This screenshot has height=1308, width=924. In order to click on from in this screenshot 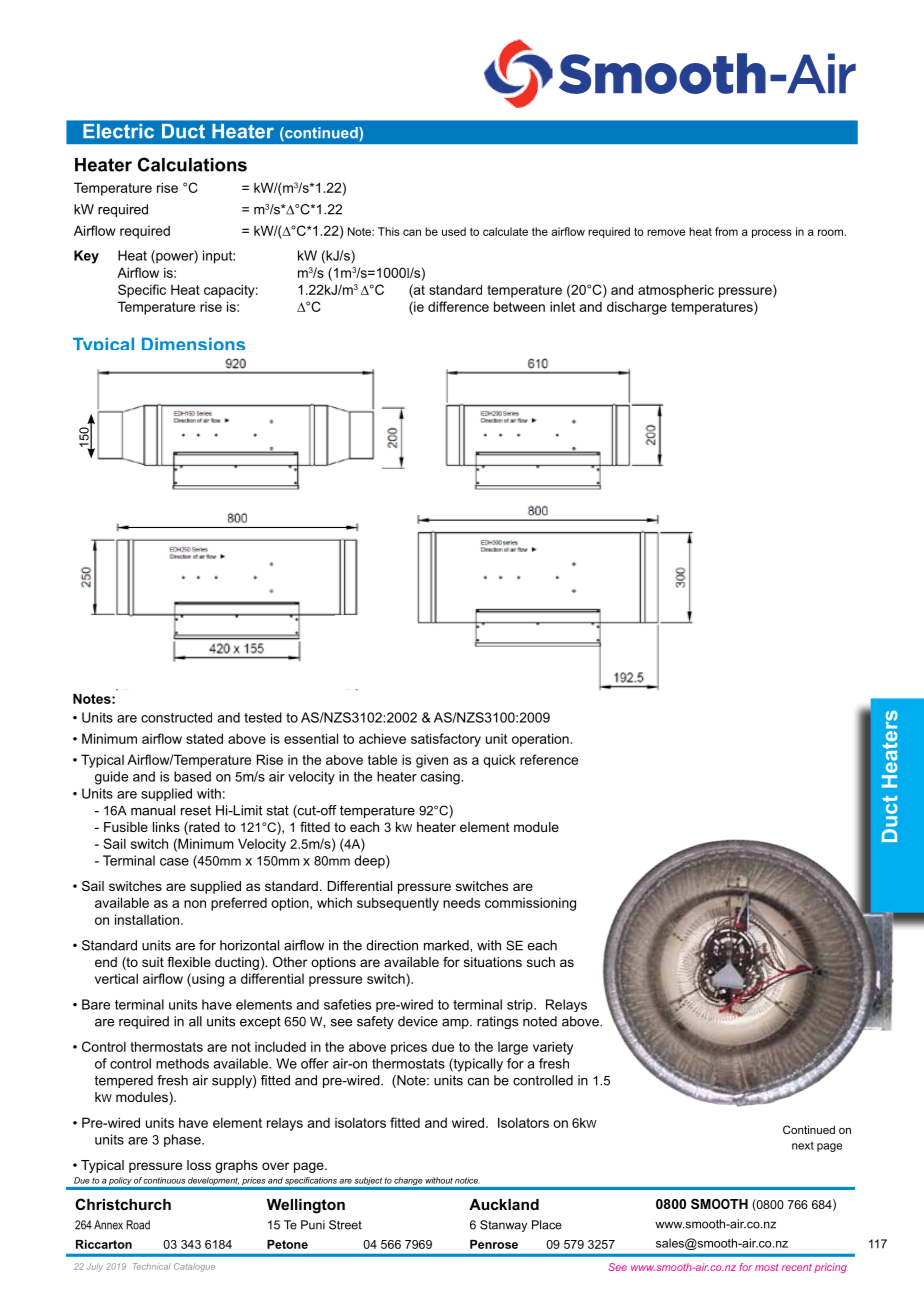, I will do `click(726, 231)`.
